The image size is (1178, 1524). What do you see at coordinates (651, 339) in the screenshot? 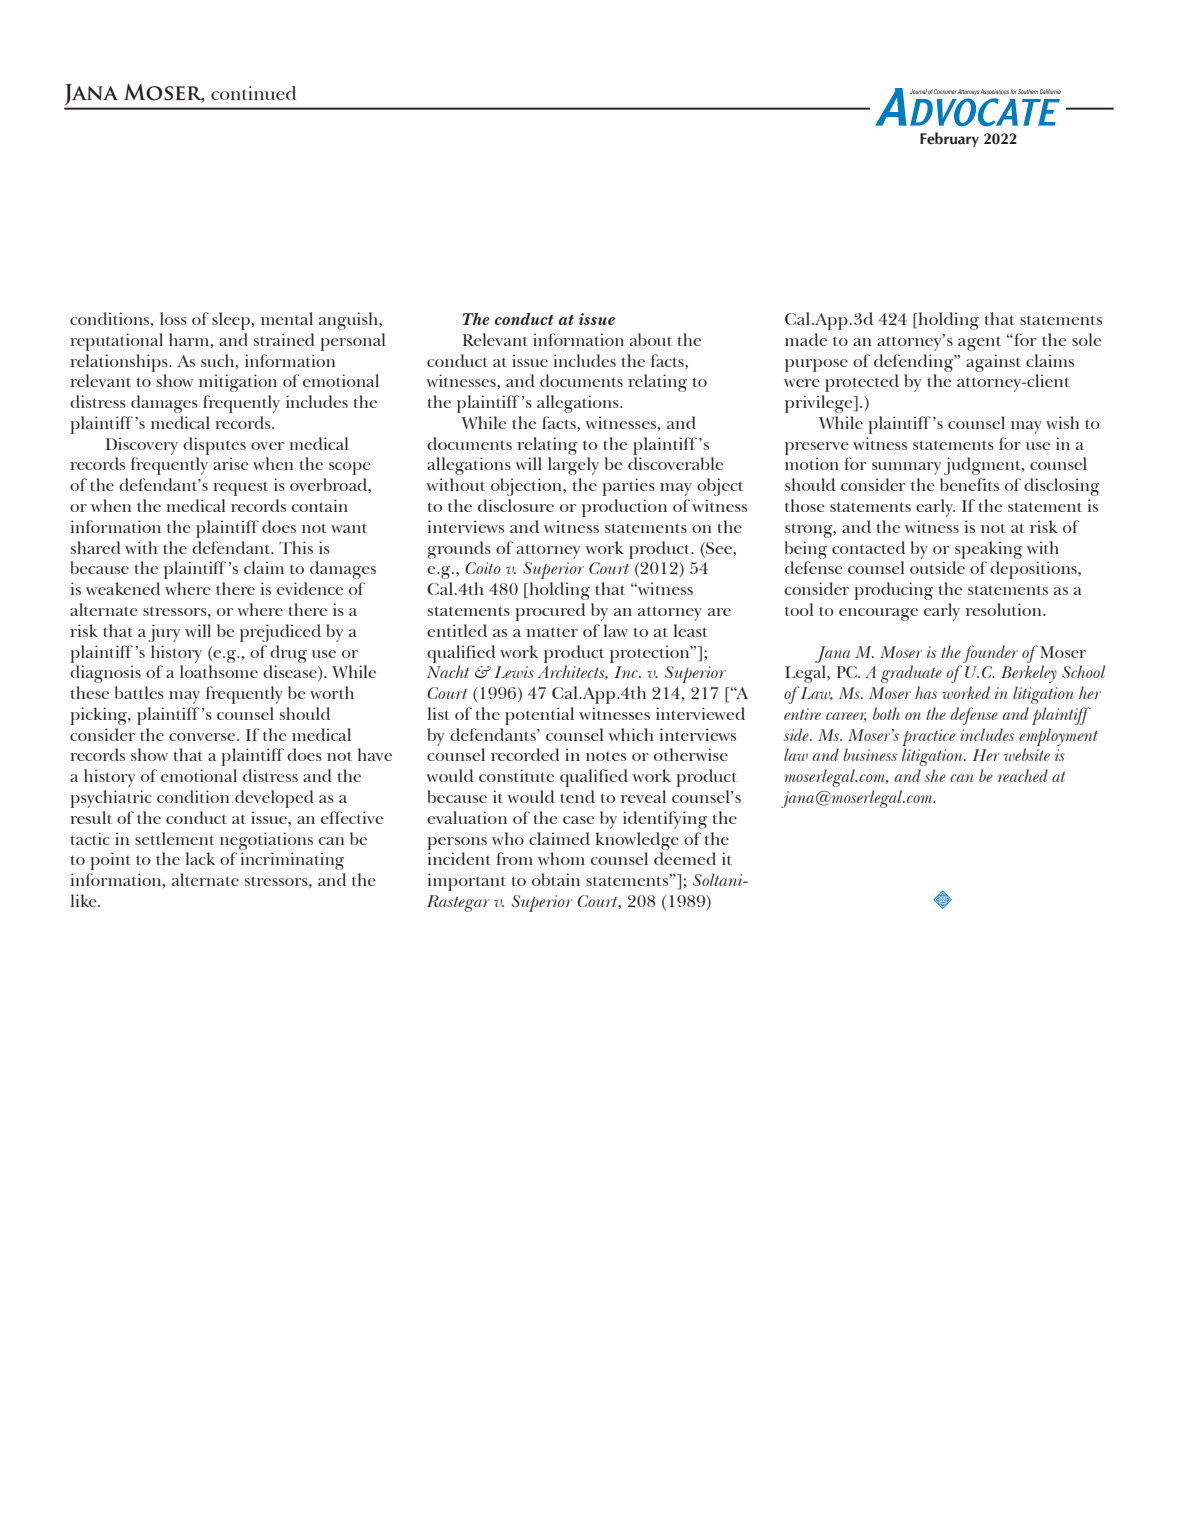
I see `about` at bounding box center [651, 339].
